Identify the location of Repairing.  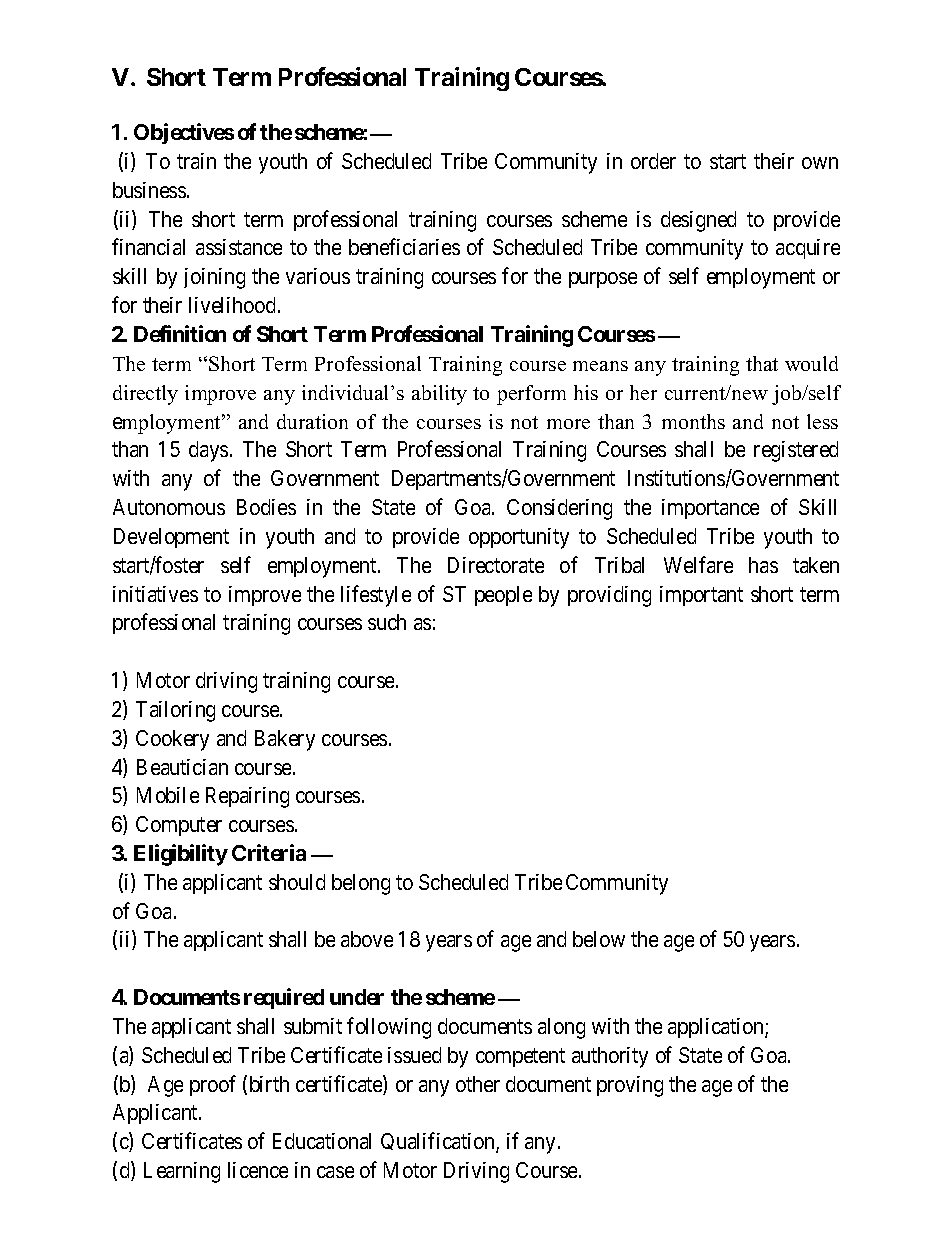
(247, 797).
